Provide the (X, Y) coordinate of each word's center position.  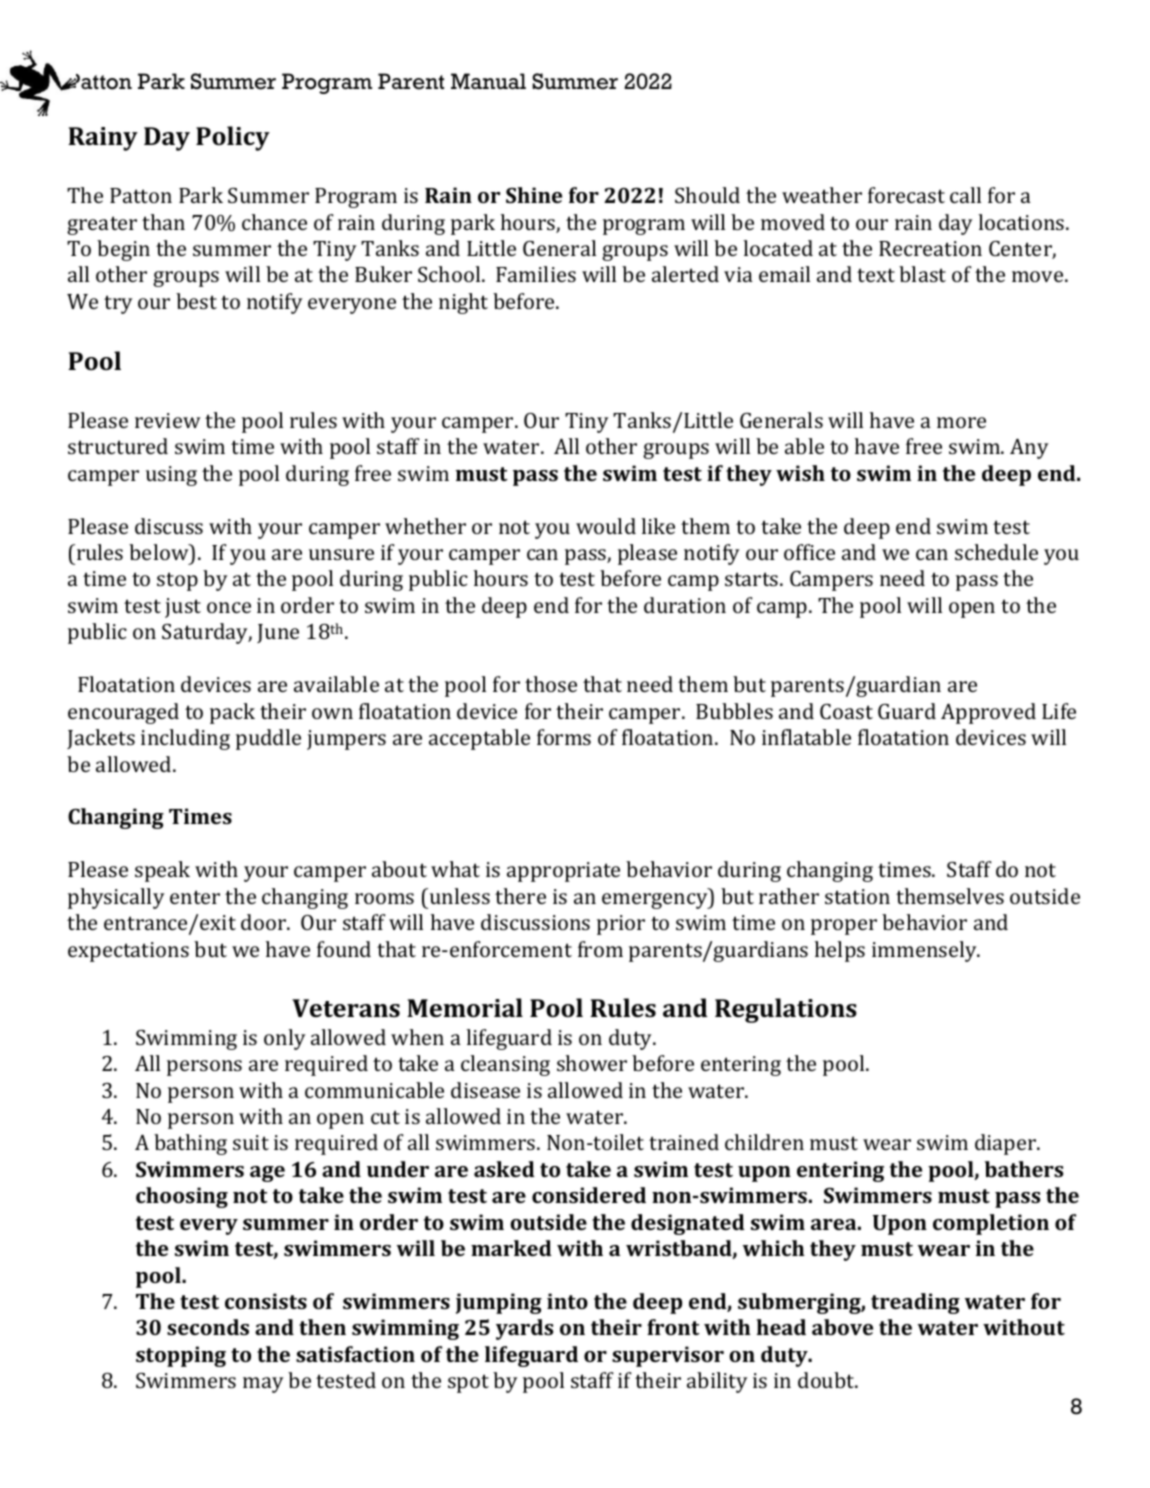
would (606, 526)
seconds (208, 1327)
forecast (906, 195)
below (160, 552)
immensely (925, 951)
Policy (233, 138)
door (265, 922)
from (600, 949)
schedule (996, 552)
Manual (488, 81)
